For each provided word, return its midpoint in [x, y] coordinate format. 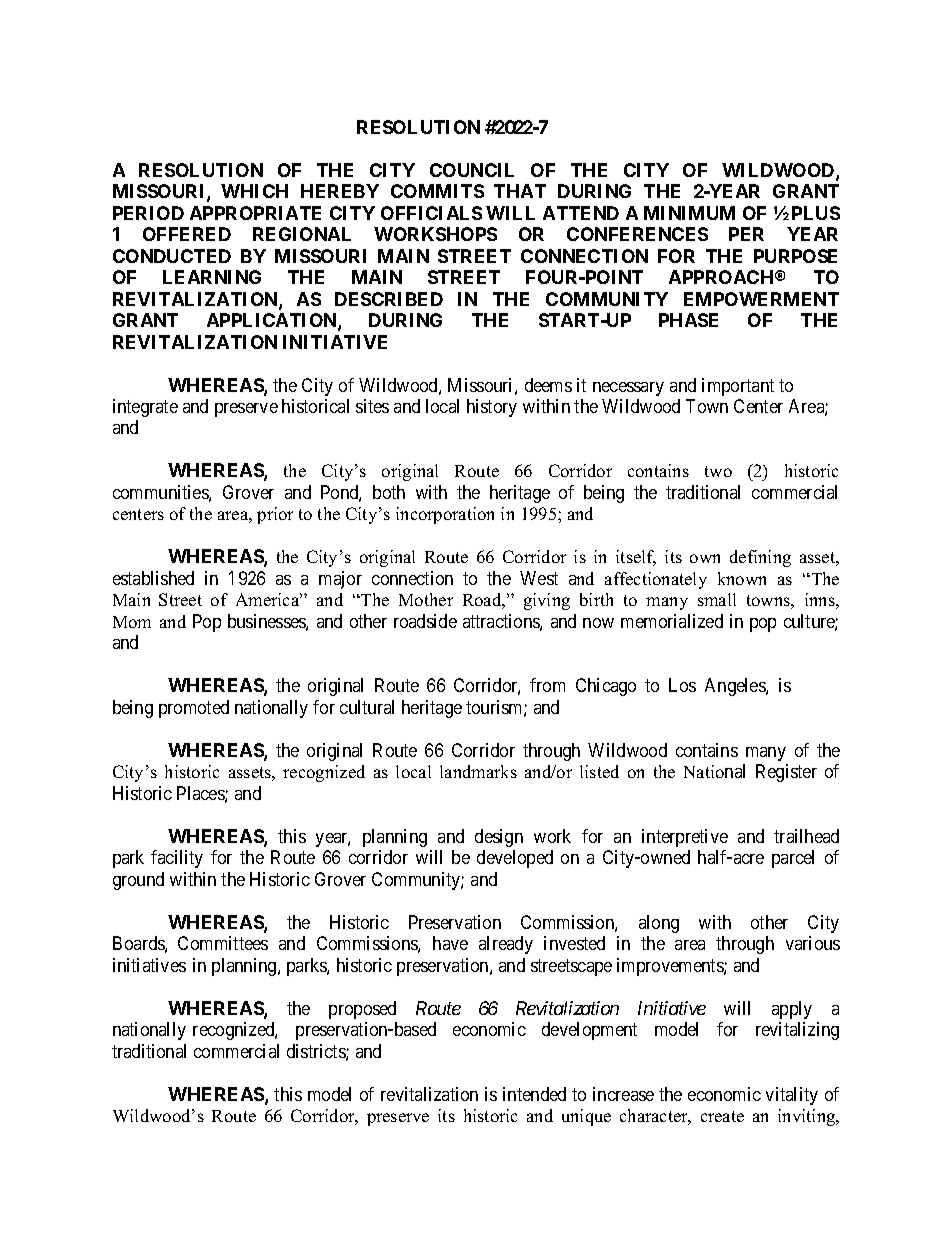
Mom [132, 622]
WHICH [254, 191]
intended [534, 1094]
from [547, 685]
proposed [362, 1010]
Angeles [736, 687]
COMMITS [437, 191]
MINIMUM [689, 213]
